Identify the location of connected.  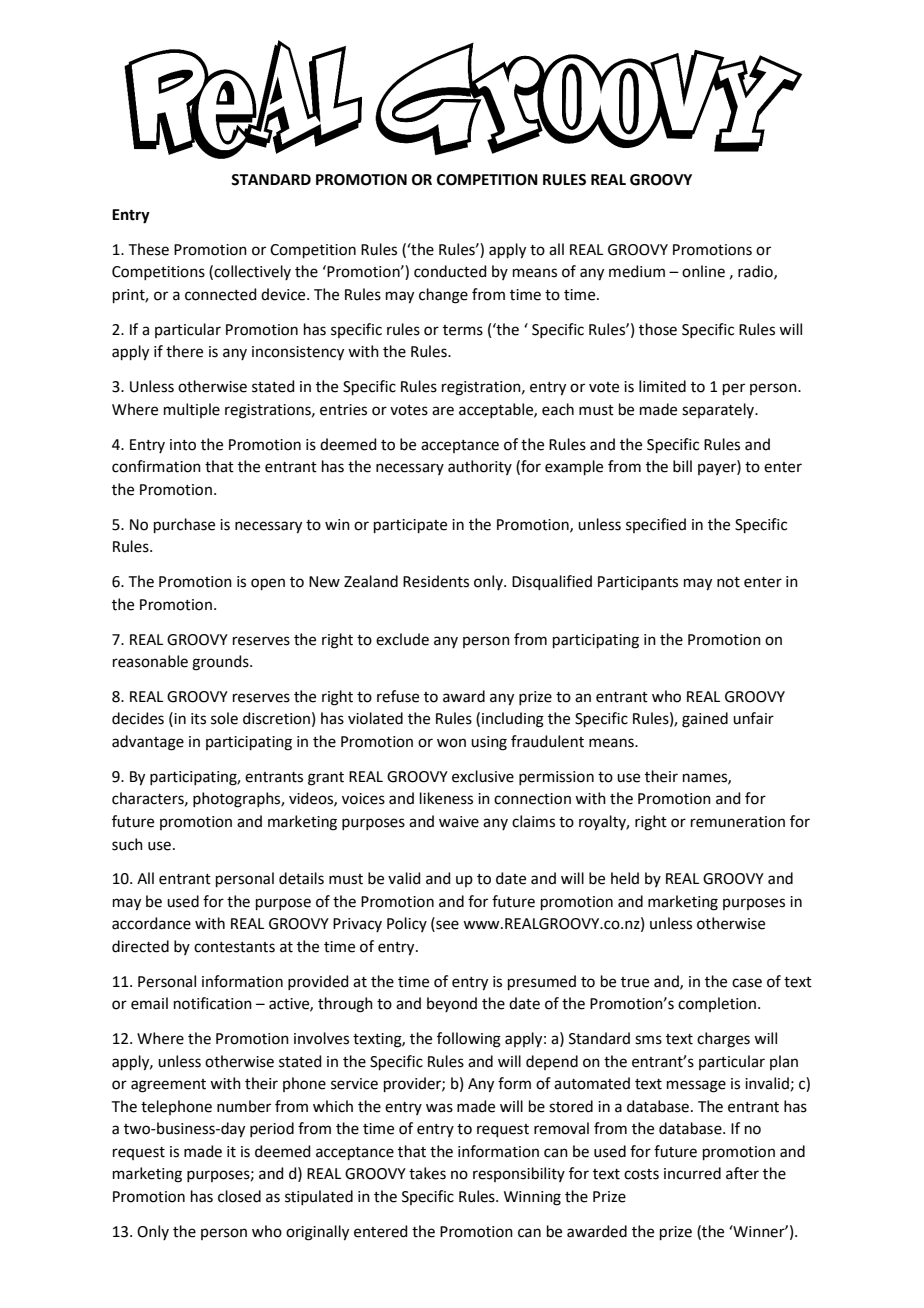
(221, 294).
